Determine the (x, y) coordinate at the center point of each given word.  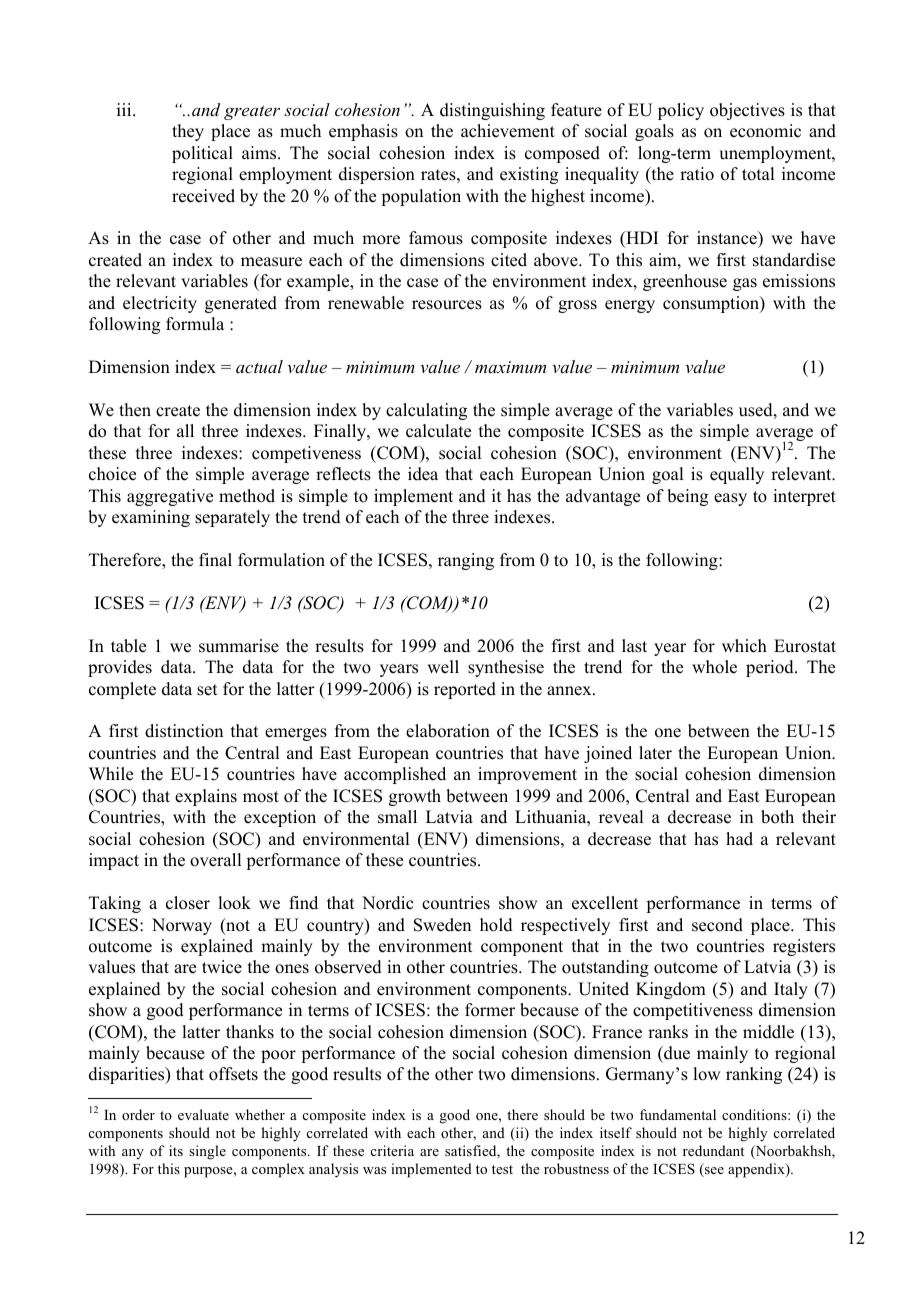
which (744, 646)
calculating (426, 411)
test (502, 1169)
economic (765, 131)
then (135, 410)
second (717, 925)
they (188, 132)
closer (188, 903)
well (443, 667)
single (207, 1152)
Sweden (442, 925)
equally (737, 475)
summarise (239, 646)
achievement (508, 131)
